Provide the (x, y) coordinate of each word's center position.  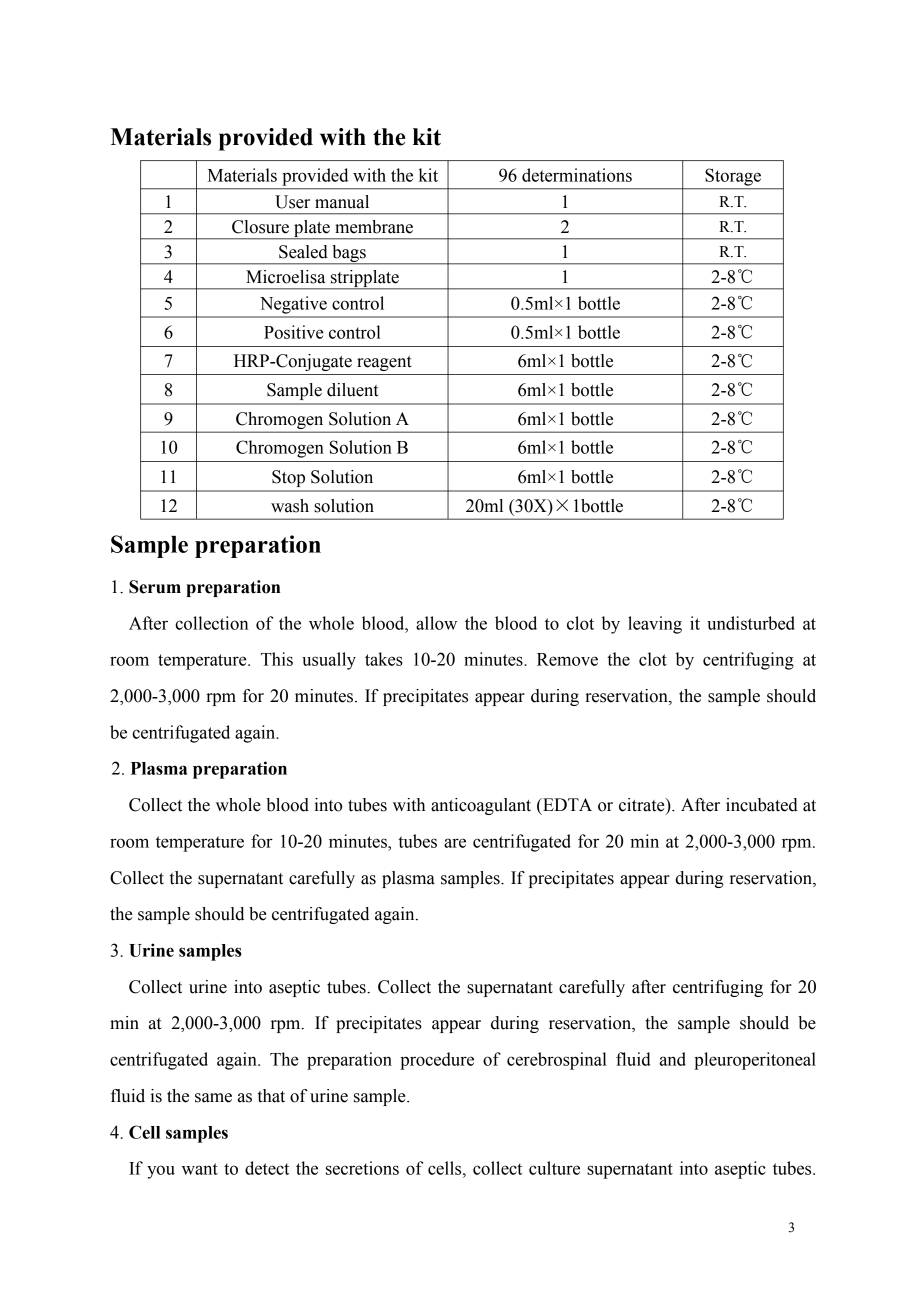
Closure (260, 227)
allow (436, 623)
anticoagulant (481, 806)
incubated (762, 805)
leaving (655, 625)
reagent (384, 363)
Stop (288, 478)
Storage (733, 177)
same (213, 1098)
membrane (374, 227)
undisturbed (751, 623)
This (277, 659)
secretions (362, 1168)
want (200, 1169)
